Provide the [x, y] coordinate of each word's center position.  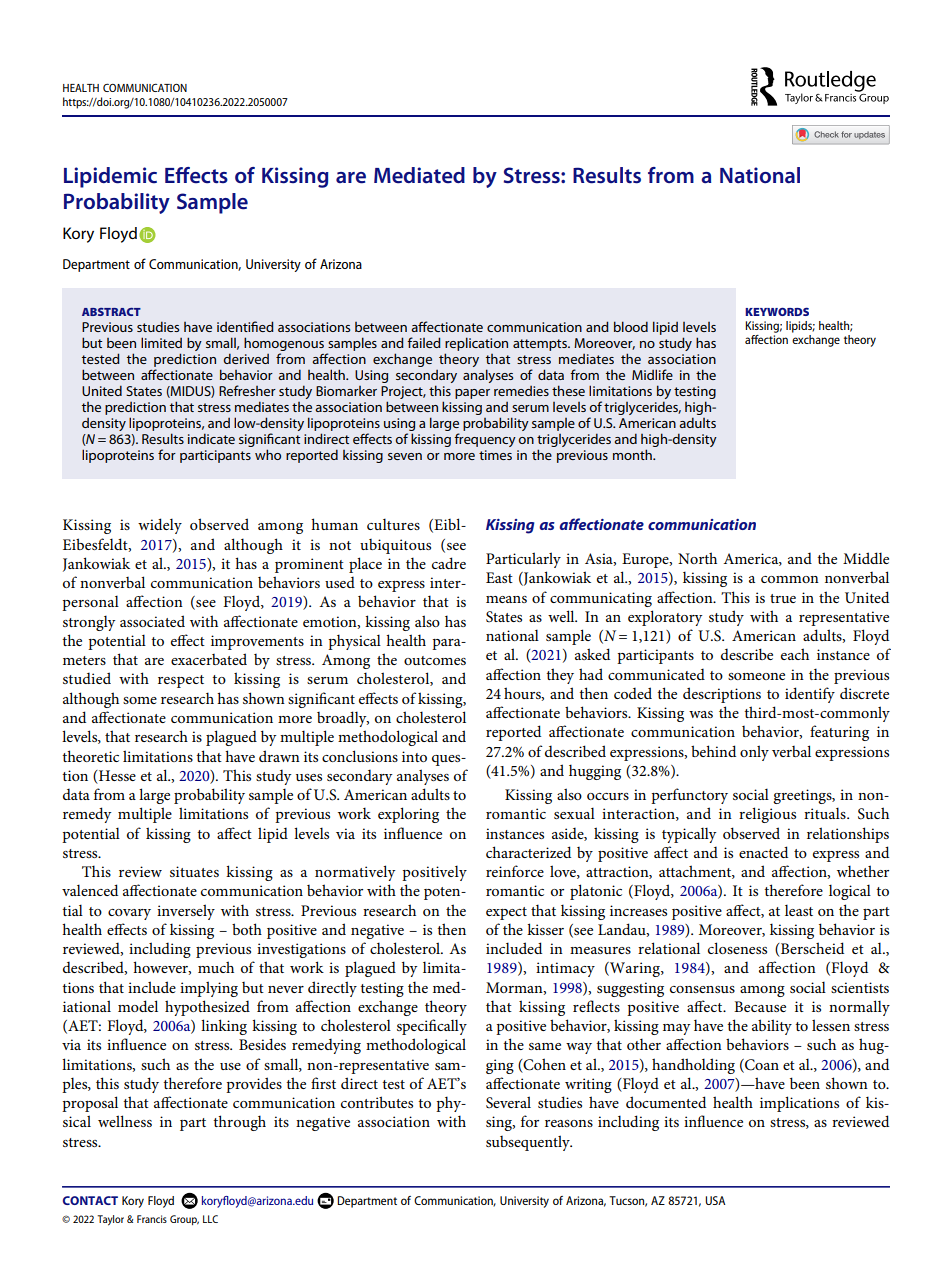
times [495, 455]
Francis [152, 1219]
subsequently [529, 1143]
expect [506, 913]
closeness [737, 948]
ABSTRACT [111, 312]
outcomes [435, 660]
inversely [186, 912]
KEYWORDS [777, 311]
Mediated [419, 175]
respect [181, 681]
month [633, 454]
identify [810, 695]
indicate [211, 438]
